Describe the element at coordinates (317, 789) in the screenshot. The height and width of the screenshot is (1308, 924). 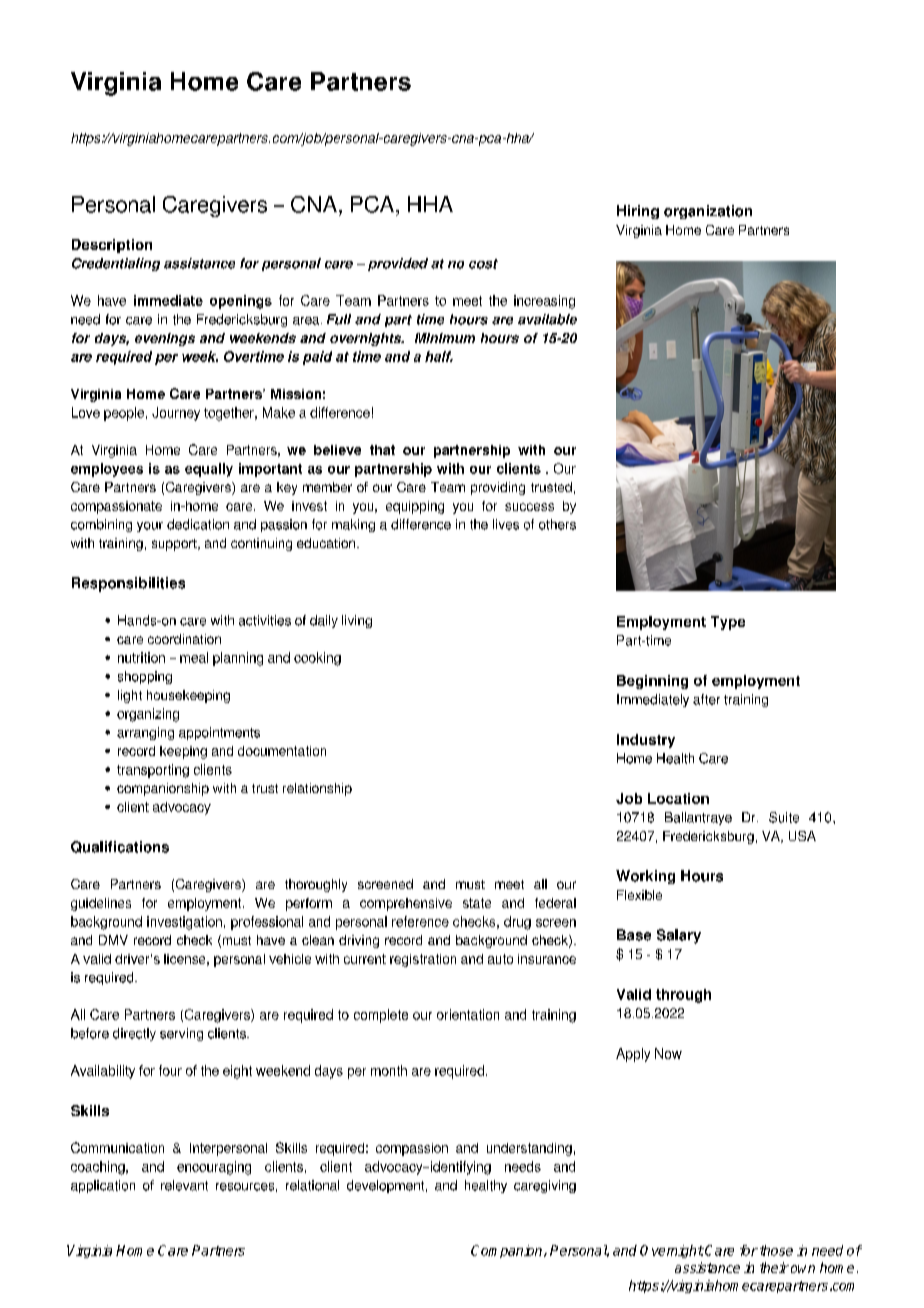
I see `relationship` at that location.
